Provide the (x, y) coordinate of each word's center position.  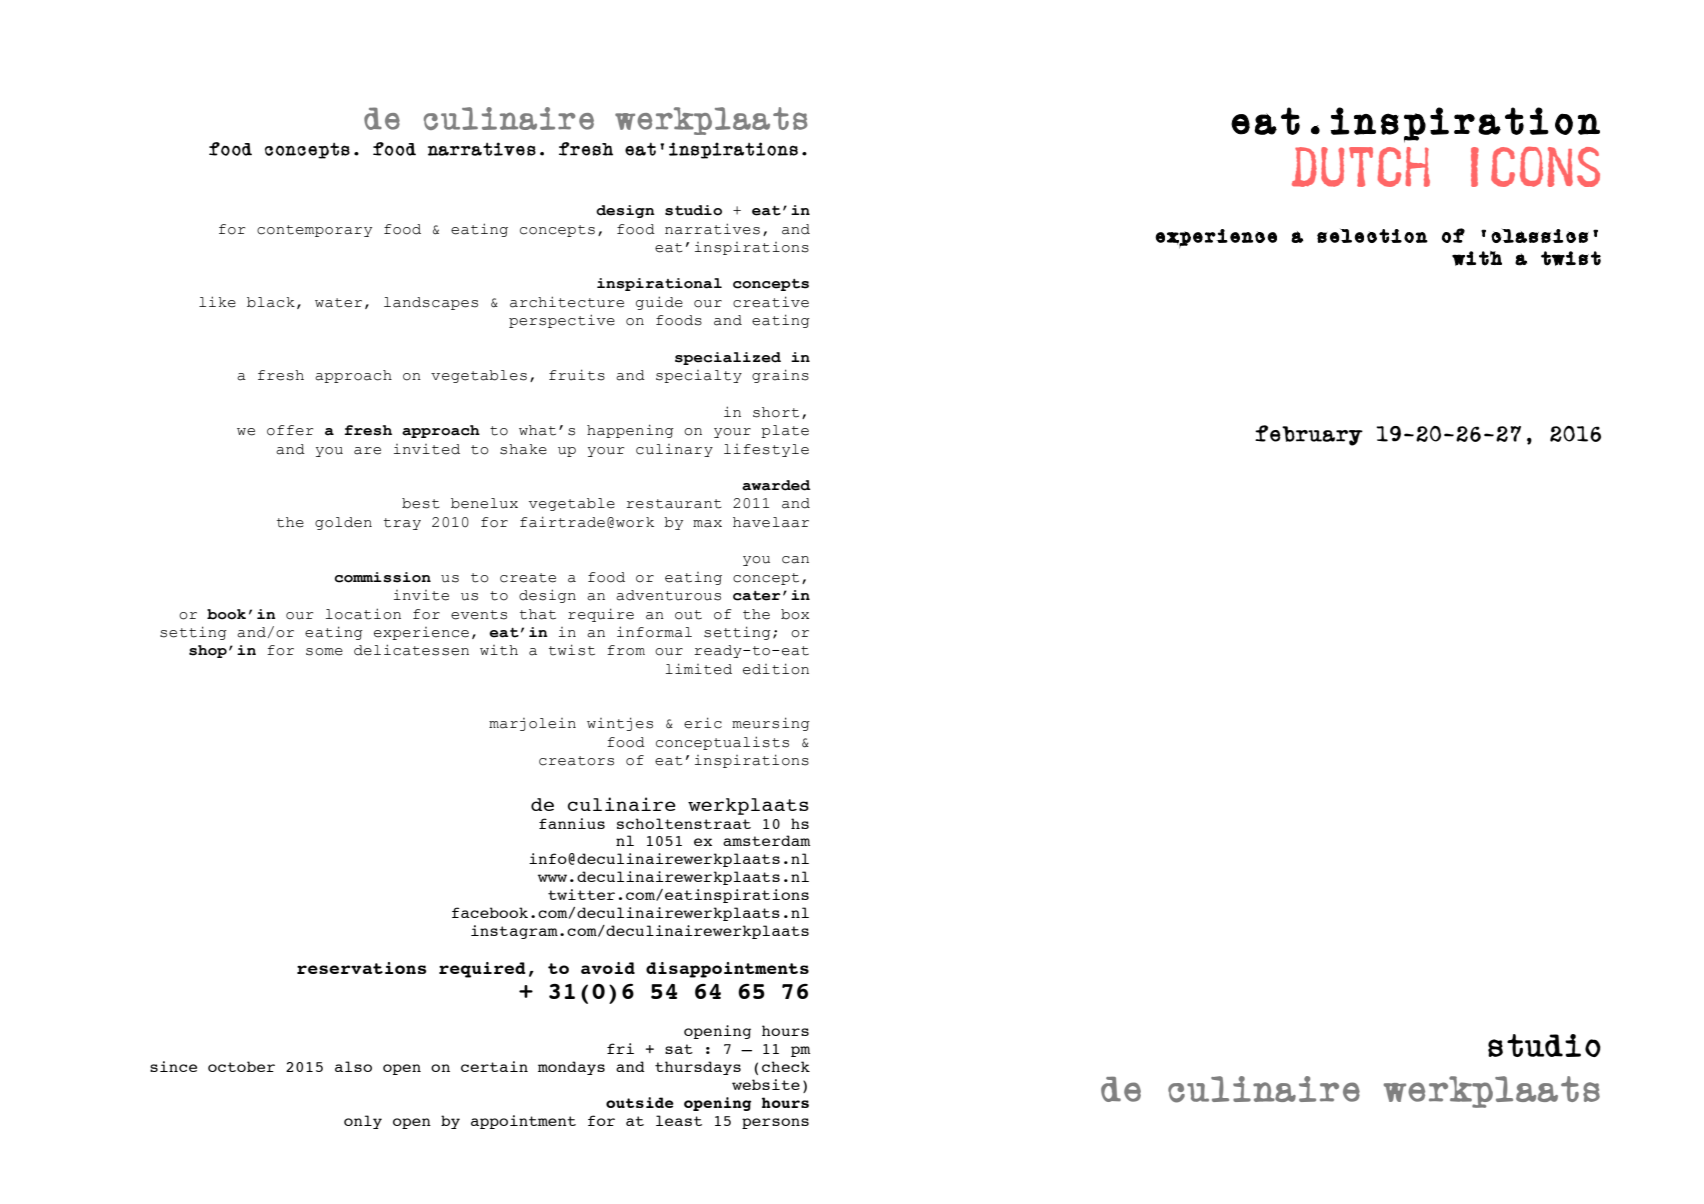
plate (785, 431)
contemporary (314, 231)
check (786, 1066)
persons (775, 1123)
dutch (1361, 167)
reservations (362, 968)
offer (290, 430)
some (324, 652)
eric (703, 723)
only (363, 1122)
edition (776, 669)
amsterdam (767, 840)
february (1309, 435)
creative (771, 302)
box (795, 614)
